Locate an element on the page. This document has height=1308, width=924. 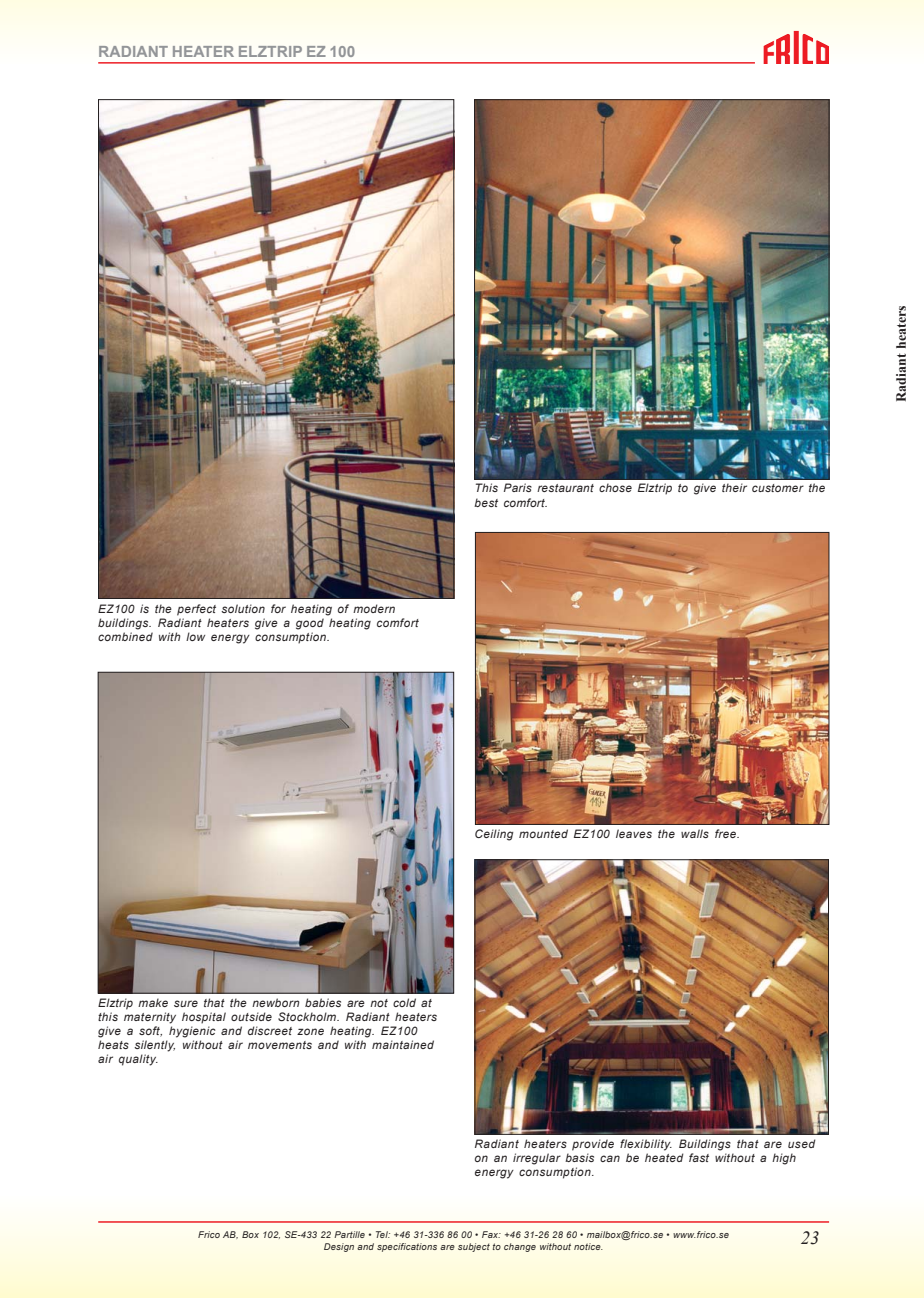
modern is located at coordinates (374, 608).
